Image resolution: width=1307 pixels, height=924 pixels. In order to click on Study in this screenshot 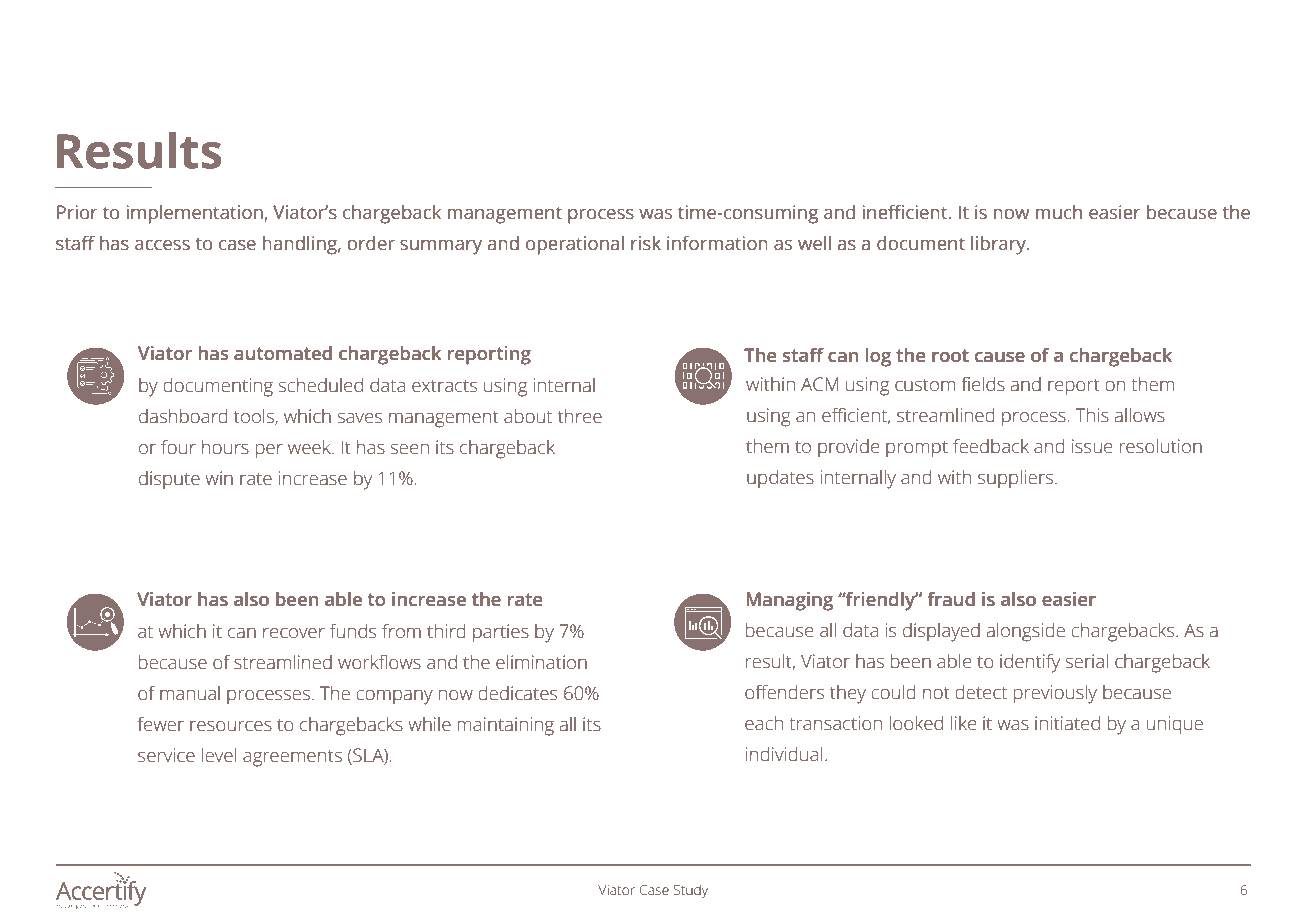, I will do `click(691, 891)`.
